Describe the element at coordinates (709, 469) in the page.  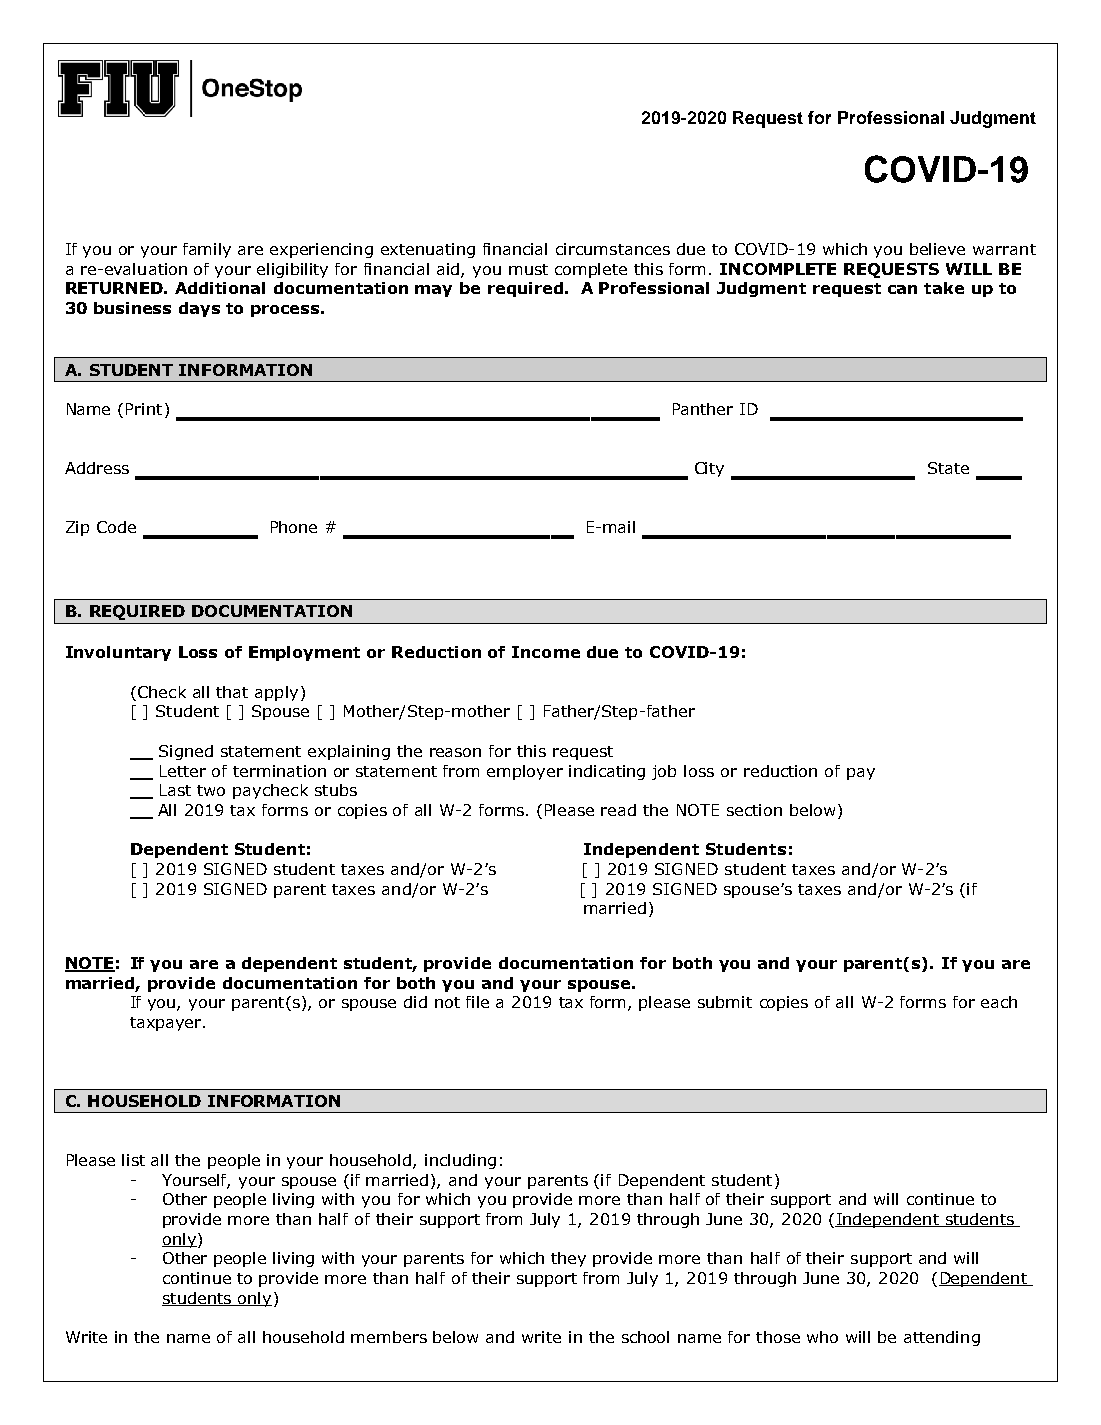
I see `City` at that location.
